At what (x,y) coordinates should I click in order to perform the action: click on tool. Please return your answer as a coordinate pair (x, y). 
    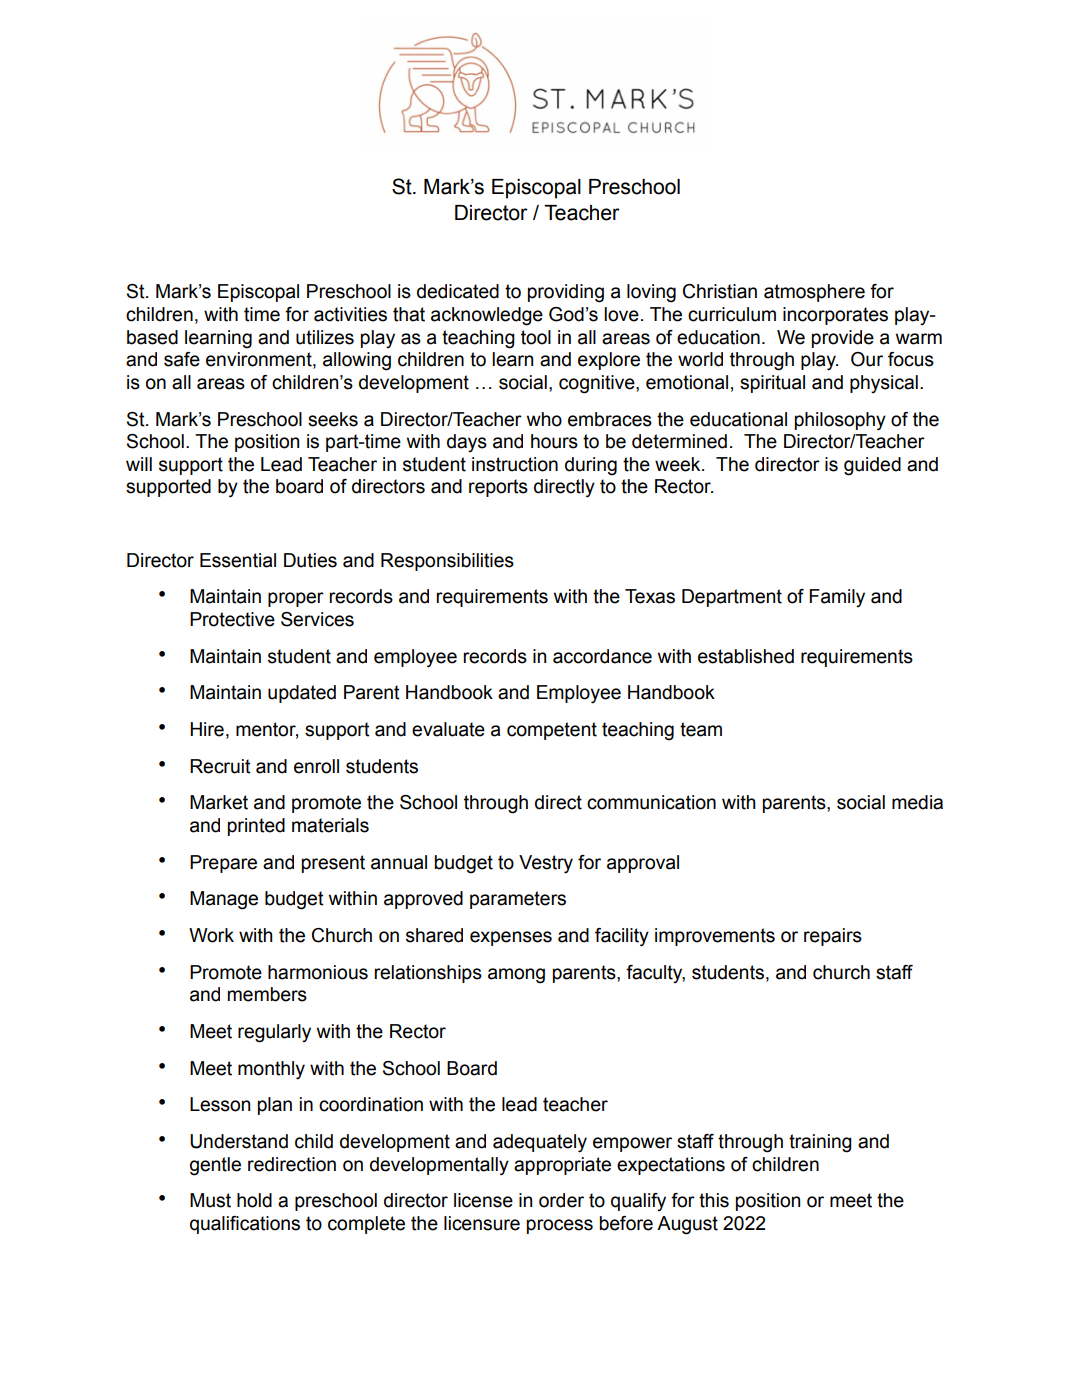
    Looking at the image, I should click on (536, 337).
